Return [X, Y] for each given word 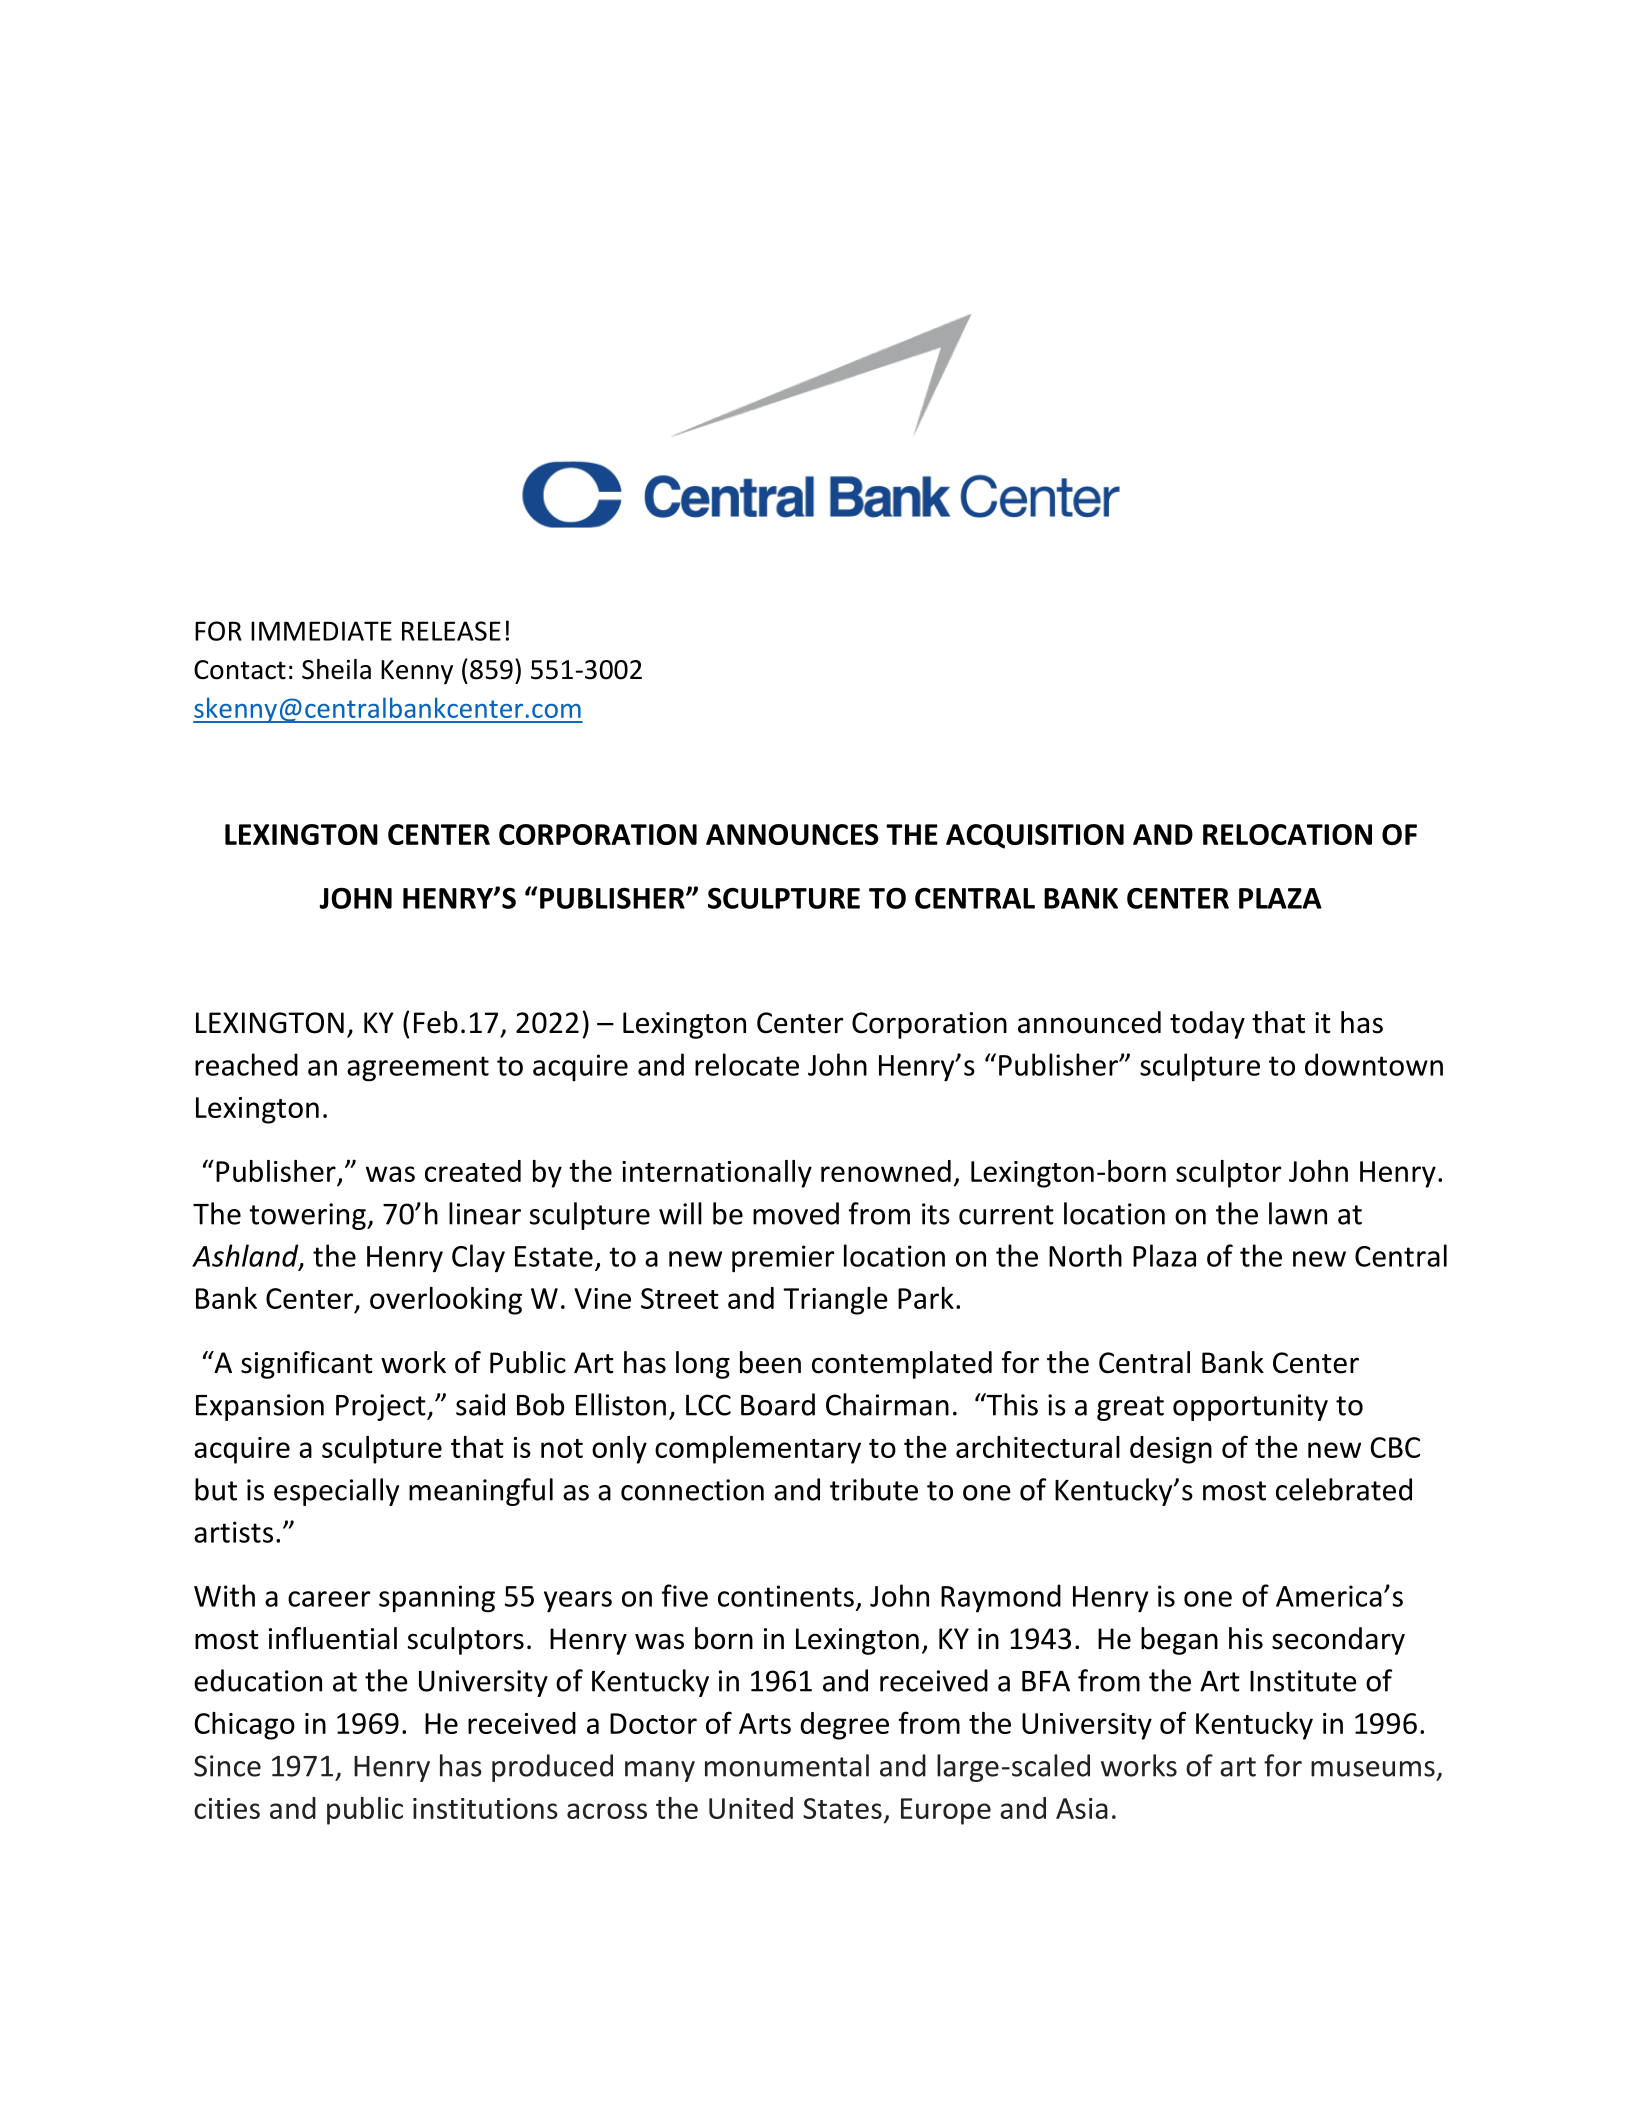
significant [307, 1365]
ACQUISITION [1035, 836]
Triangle [835, 1301]
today [1207, 1025]
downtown [1374, 1064]
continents [786, 1596]
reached [246, 1064]
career [329, 1599]
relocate [747, 1064]
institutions [485, 1808]
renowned [886, 1171]
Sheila [336, 669]
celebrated [1344, 1489]
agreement [418, 1069]
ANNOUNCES [792, 834]
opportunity [1250, 1407]
